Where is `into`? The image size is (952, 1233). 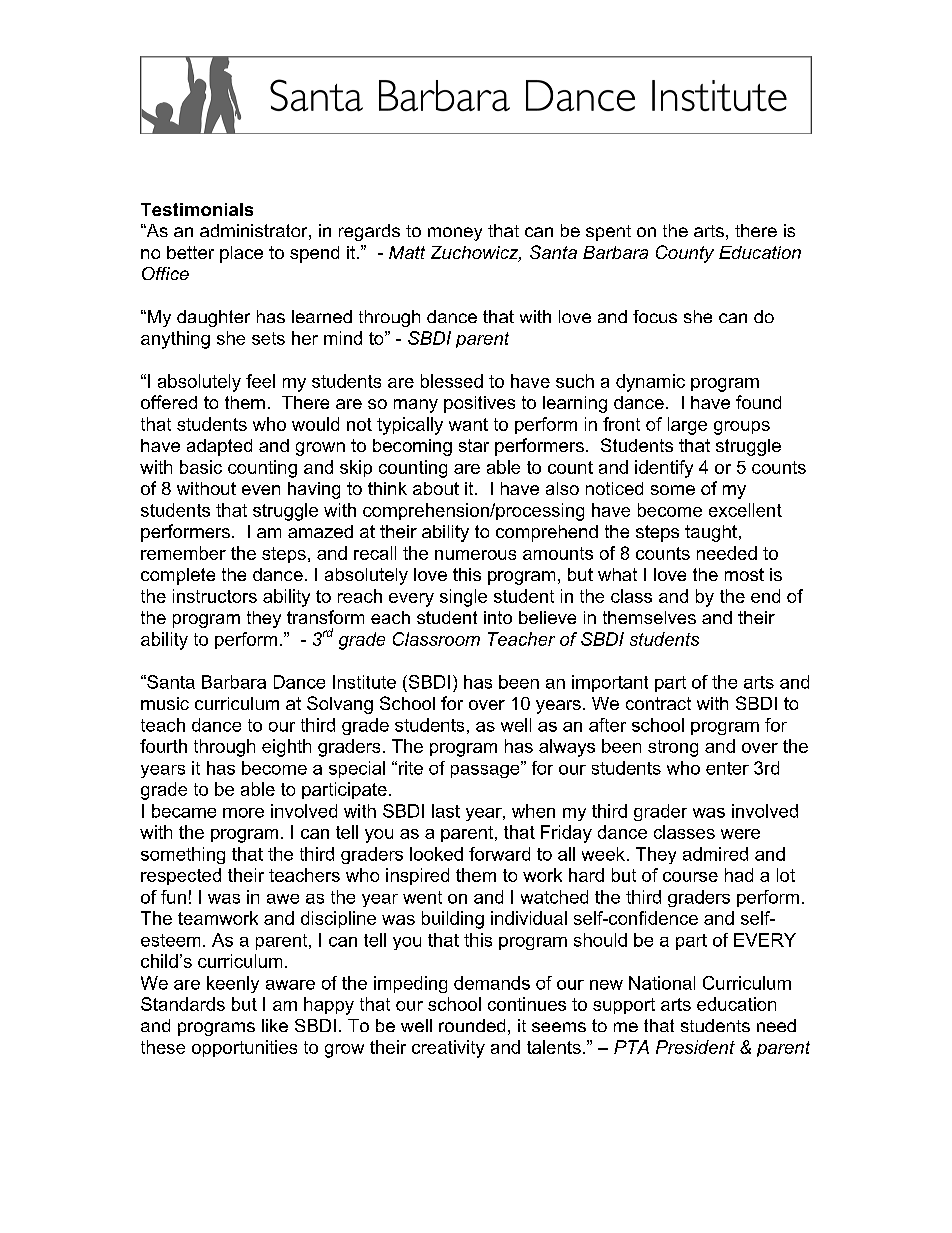
into is located at coordinates (498, 617).
